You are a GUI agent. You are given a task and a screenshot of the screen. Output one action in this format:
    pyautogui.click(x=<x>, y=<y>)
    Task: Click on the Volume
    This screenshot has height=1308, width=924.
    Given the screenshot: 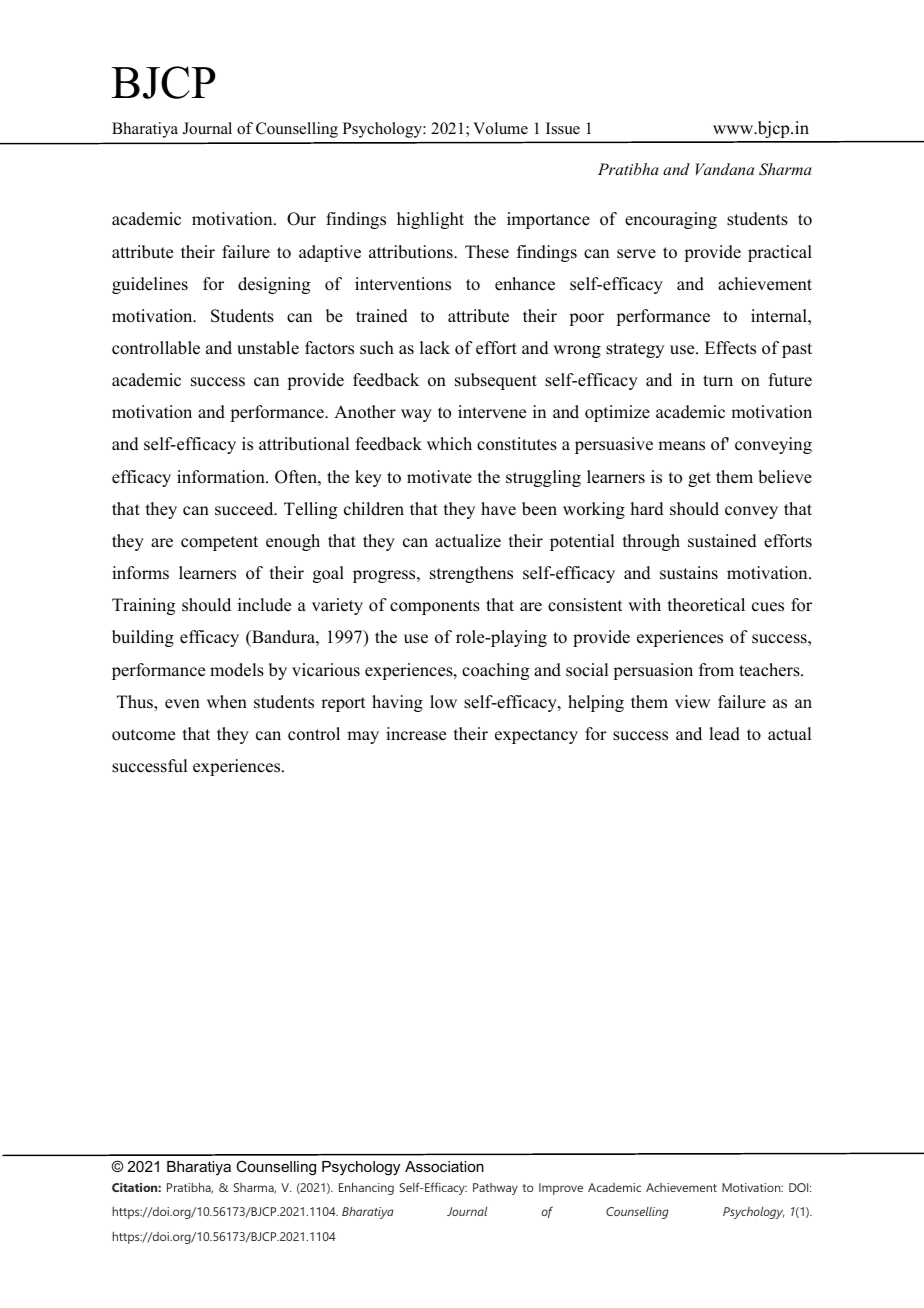 What is the action you would take?
    pyautogui.click(x=500, y=128)
